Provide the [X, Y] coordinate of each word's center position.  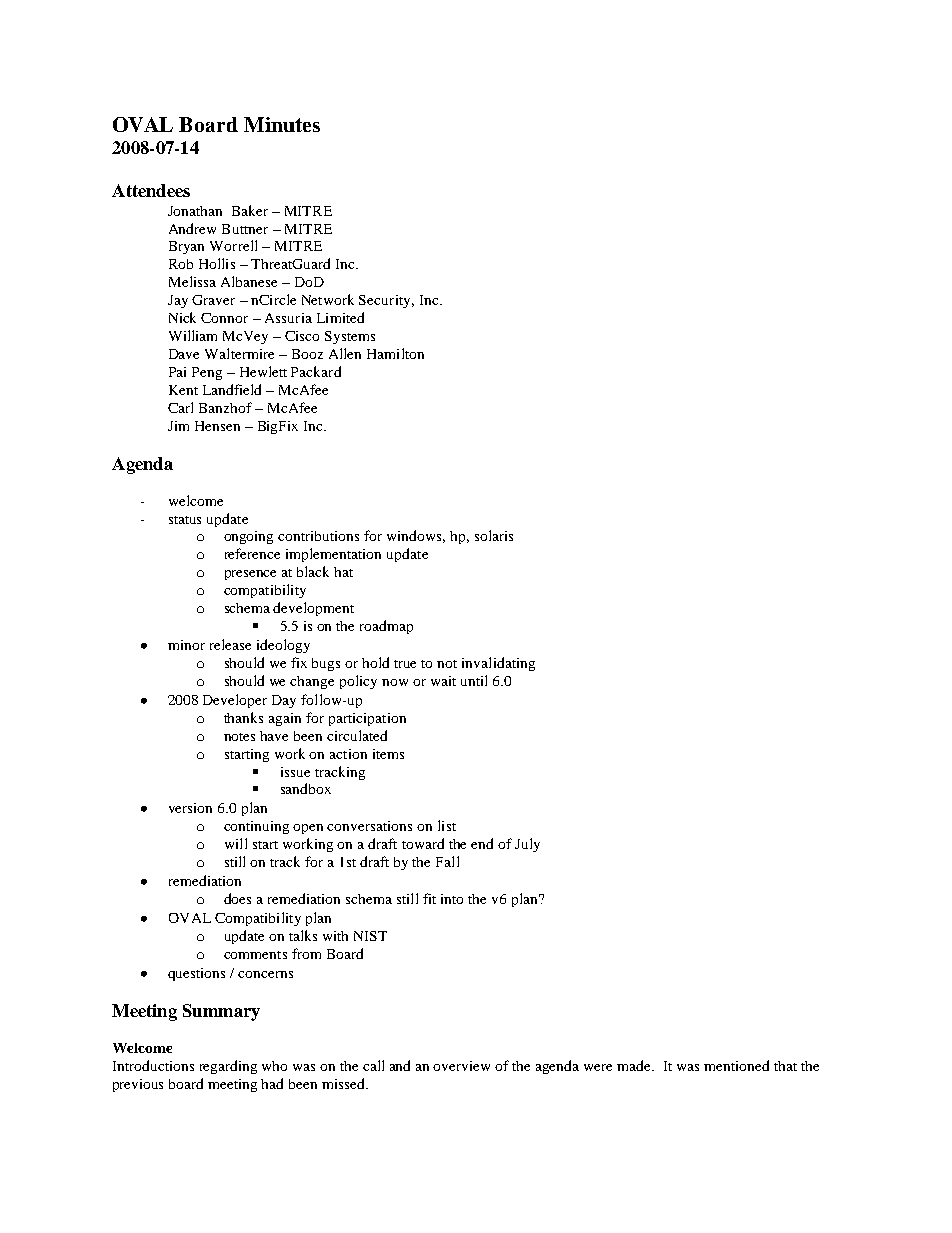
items [388, 754]
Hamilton [395, 353]
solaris [494, 535]
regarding [228, 1067]
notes [239, 737]
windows [416, 536]
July [527, 845]
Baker [250, 210]
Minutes [282, 124]
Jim [178, 426]
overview [461, 1066]
